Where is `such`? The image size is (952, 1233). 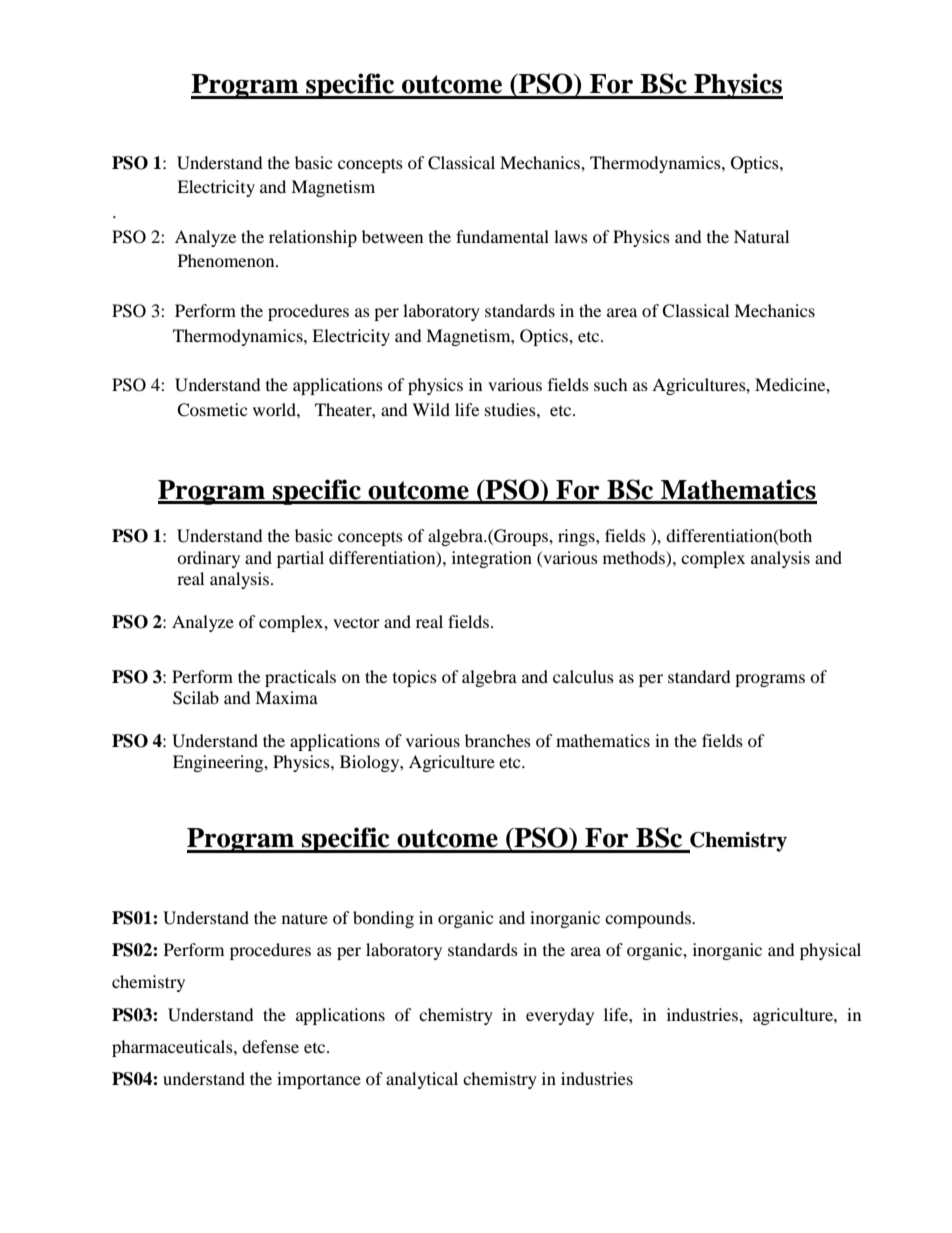 such is located at coordinates (611, 384).
